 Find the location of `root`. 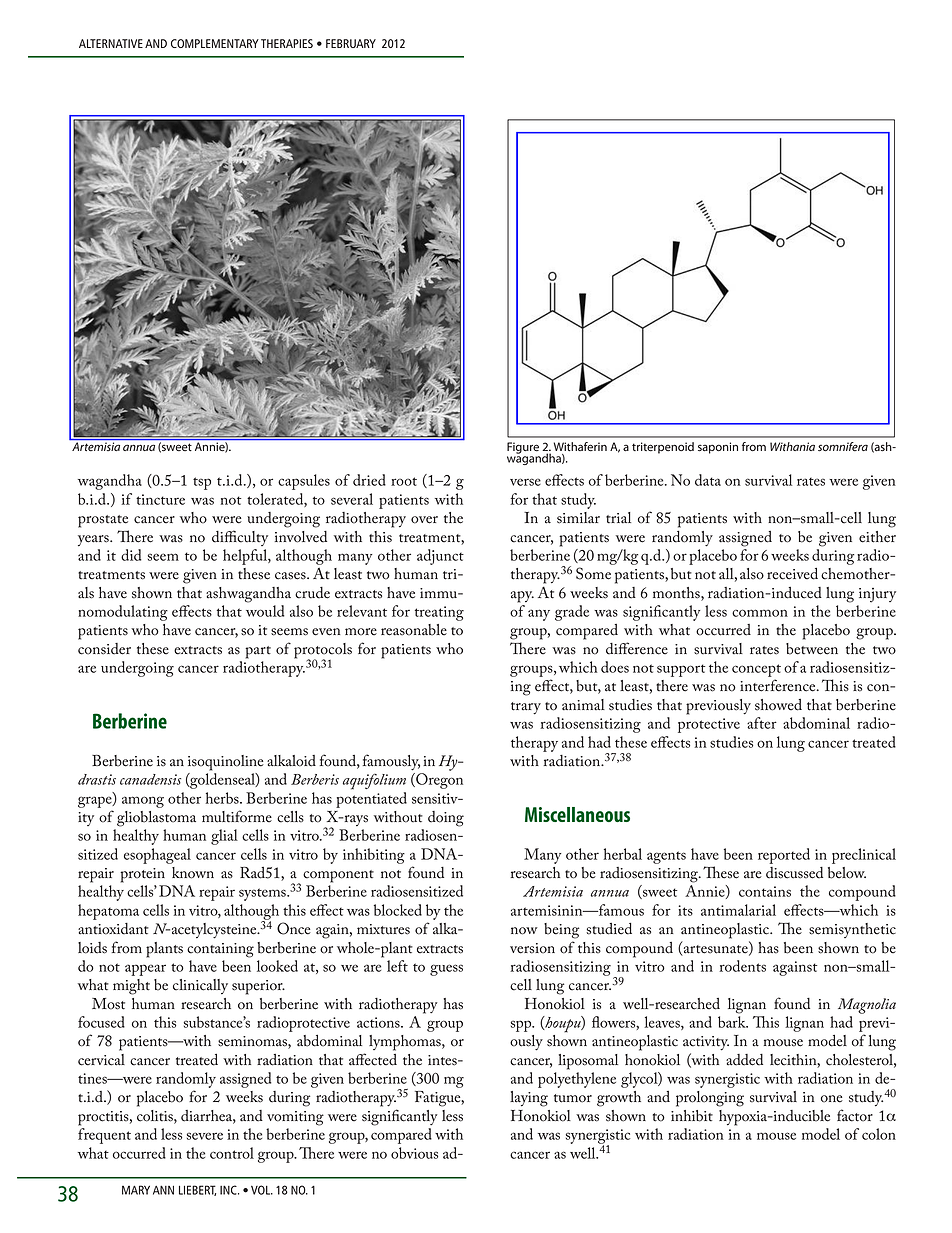

root is located at coordinates (404, 481).
